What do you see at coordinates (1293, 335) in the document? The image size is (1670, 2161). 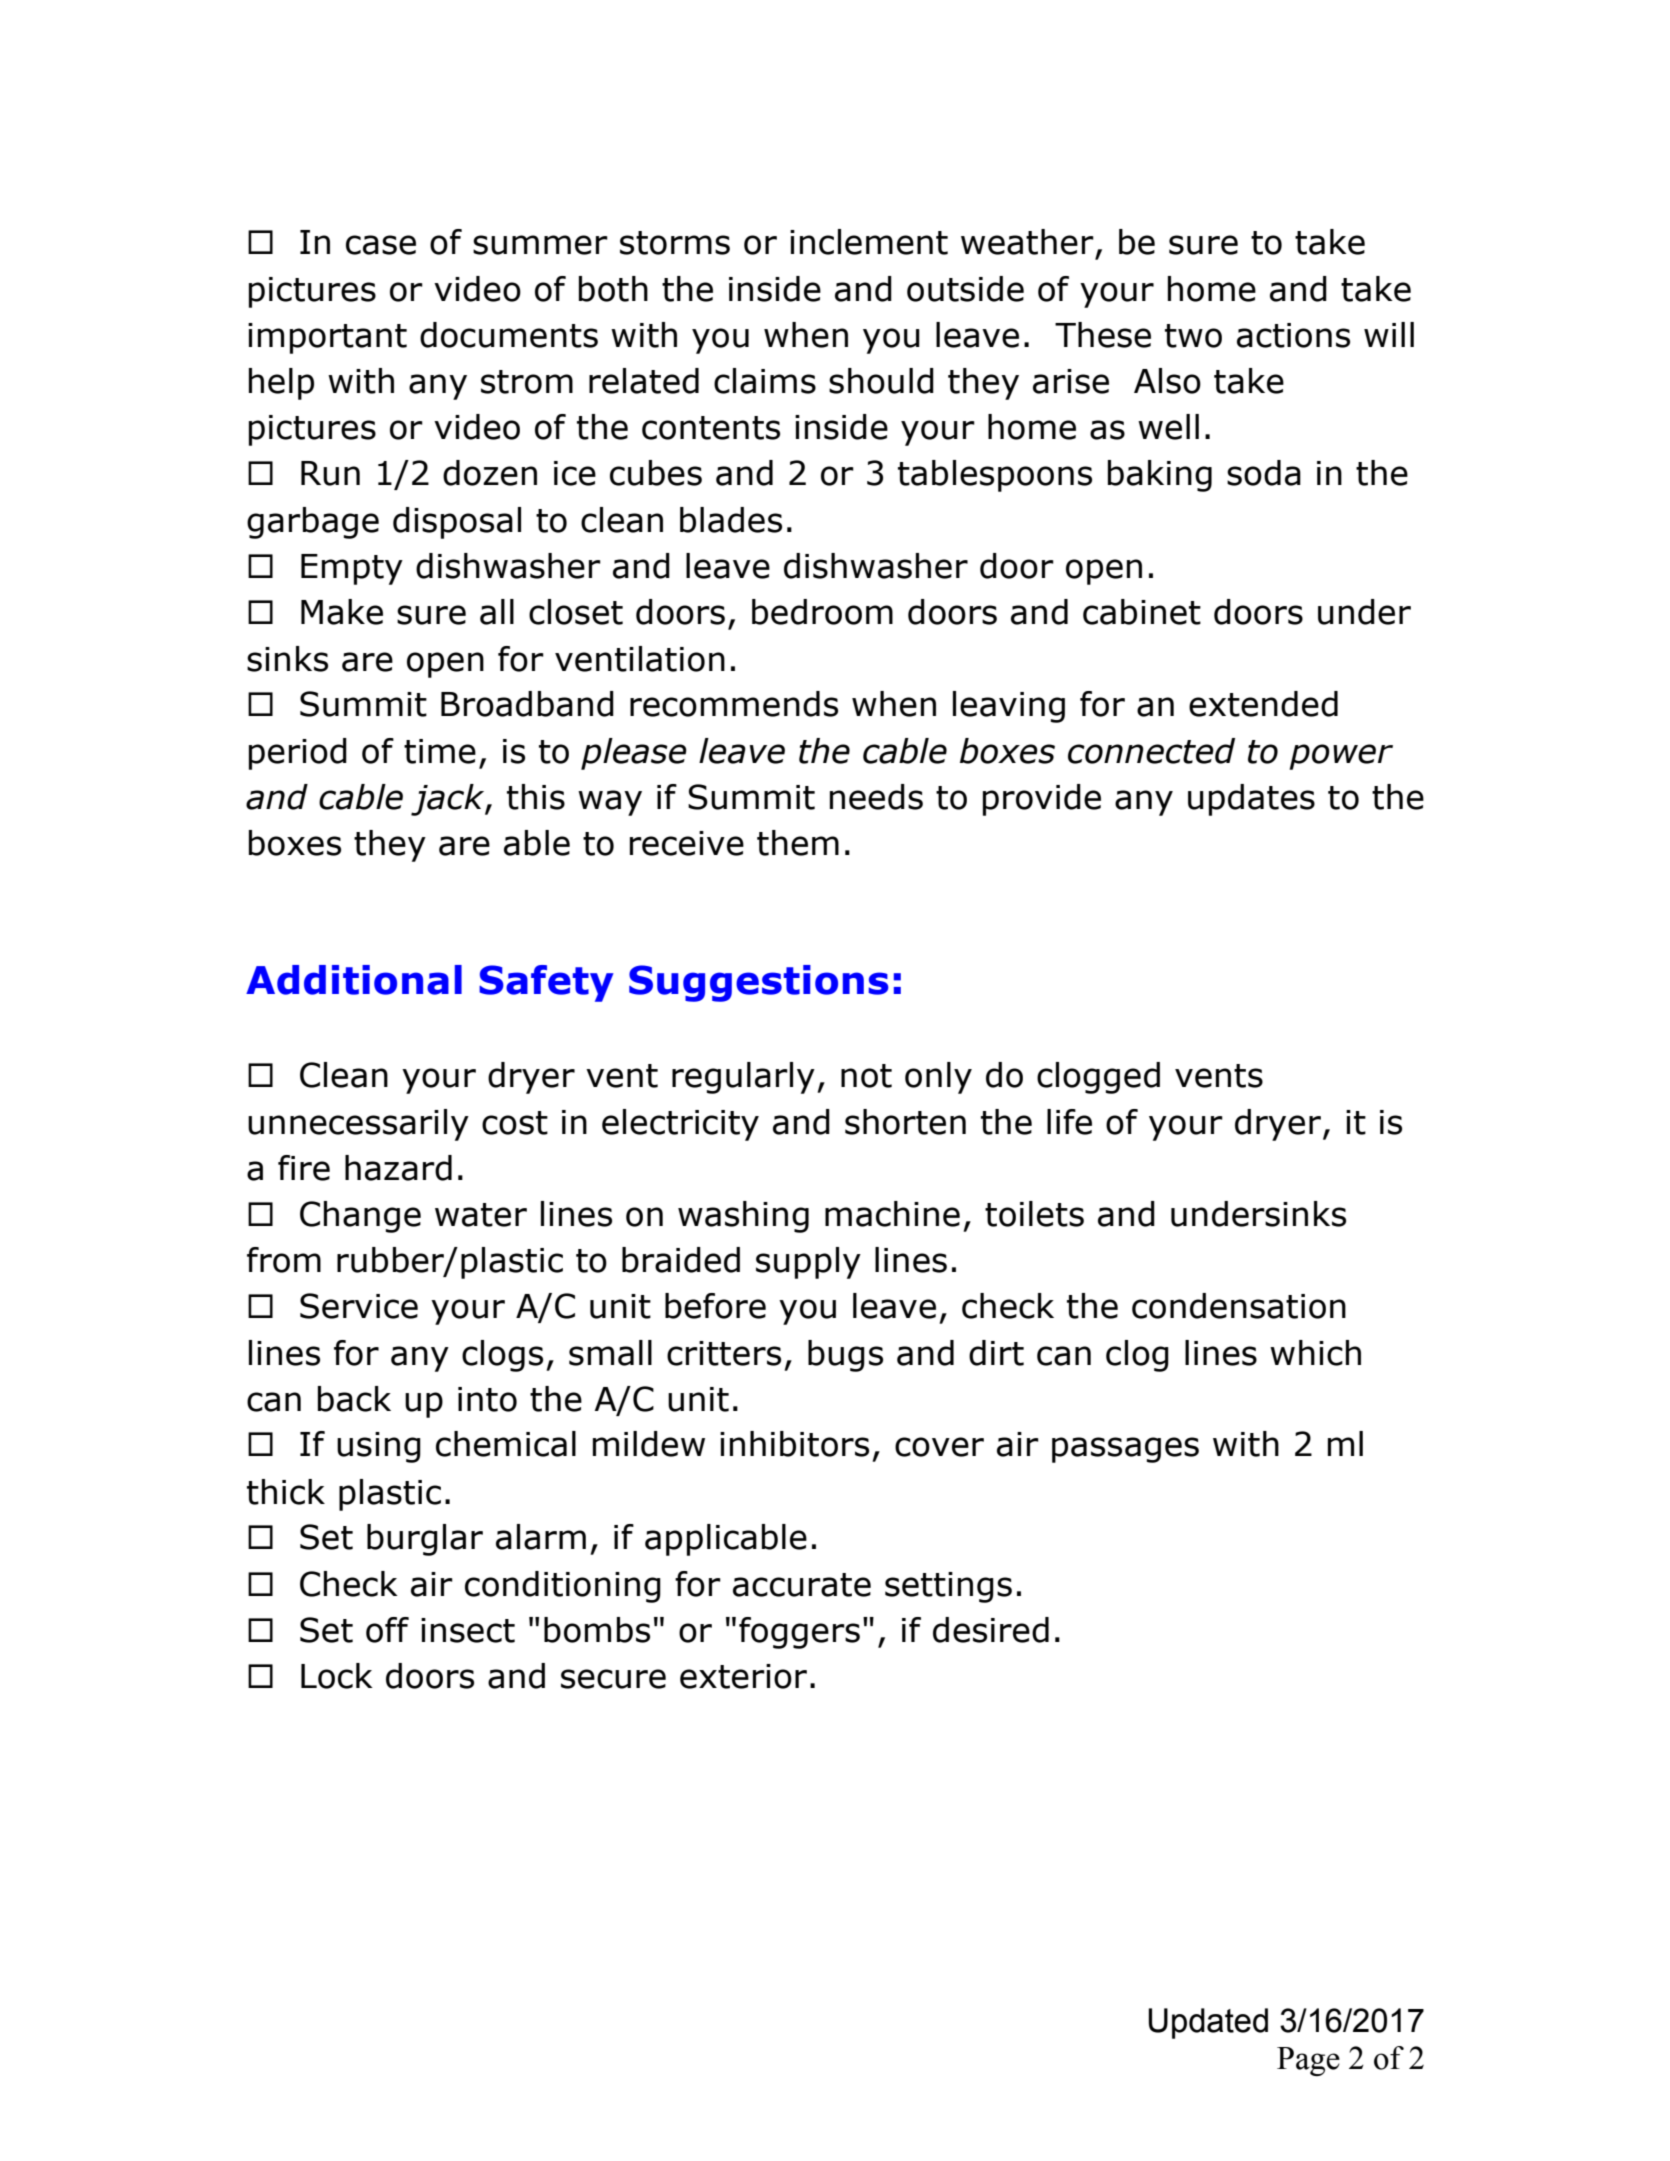 I see `actions` at bounding box center [1293, 335].
